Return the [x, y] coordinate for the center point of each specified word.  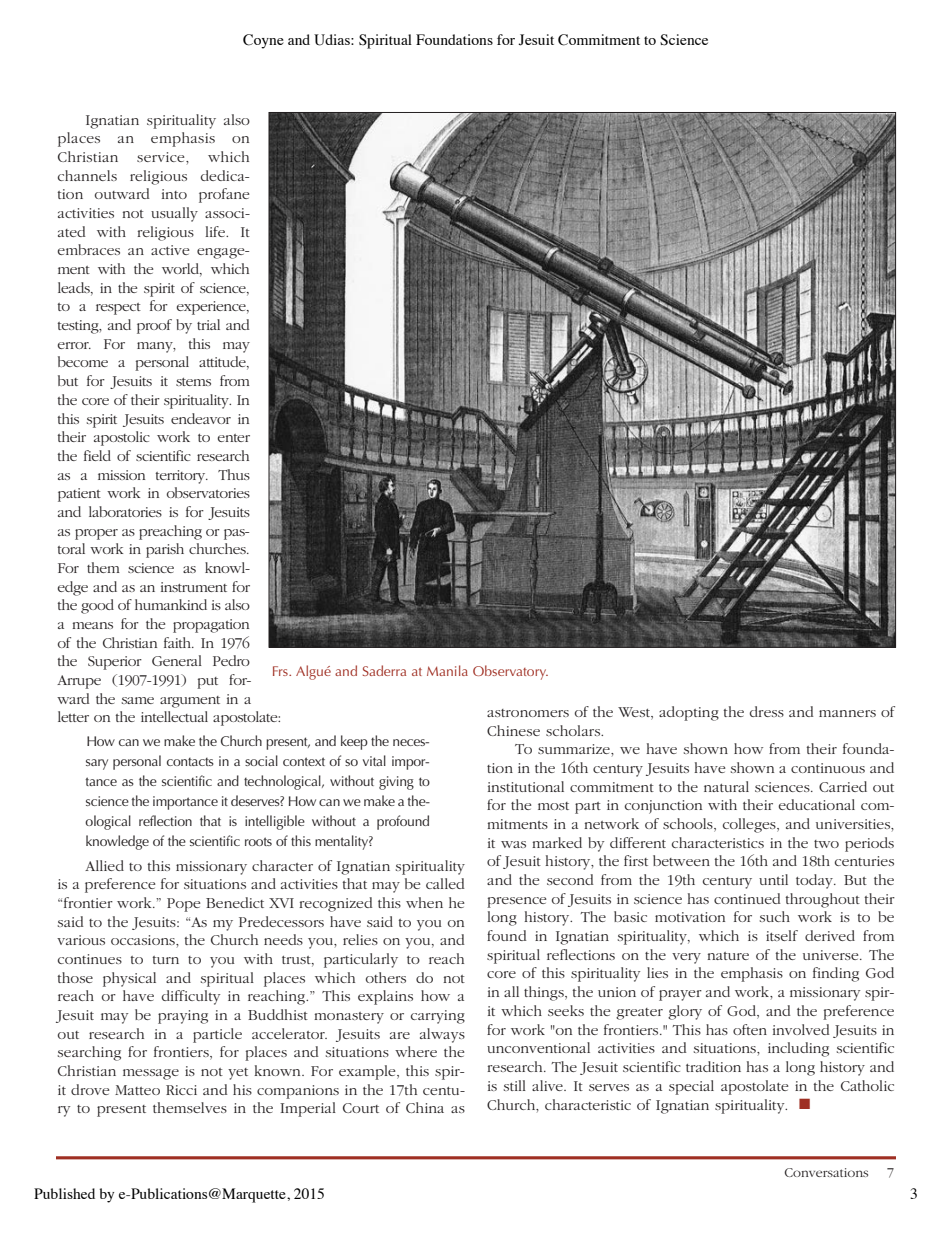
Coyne [263, 41]
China [425, 1107]
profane [224, 195]
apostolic [122, 438]
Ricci [181, 1090]
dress [767, 711]
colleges [750, 825]
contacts [190, 762]
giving [396, 783]
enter [233, 438]
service [162, 157]
